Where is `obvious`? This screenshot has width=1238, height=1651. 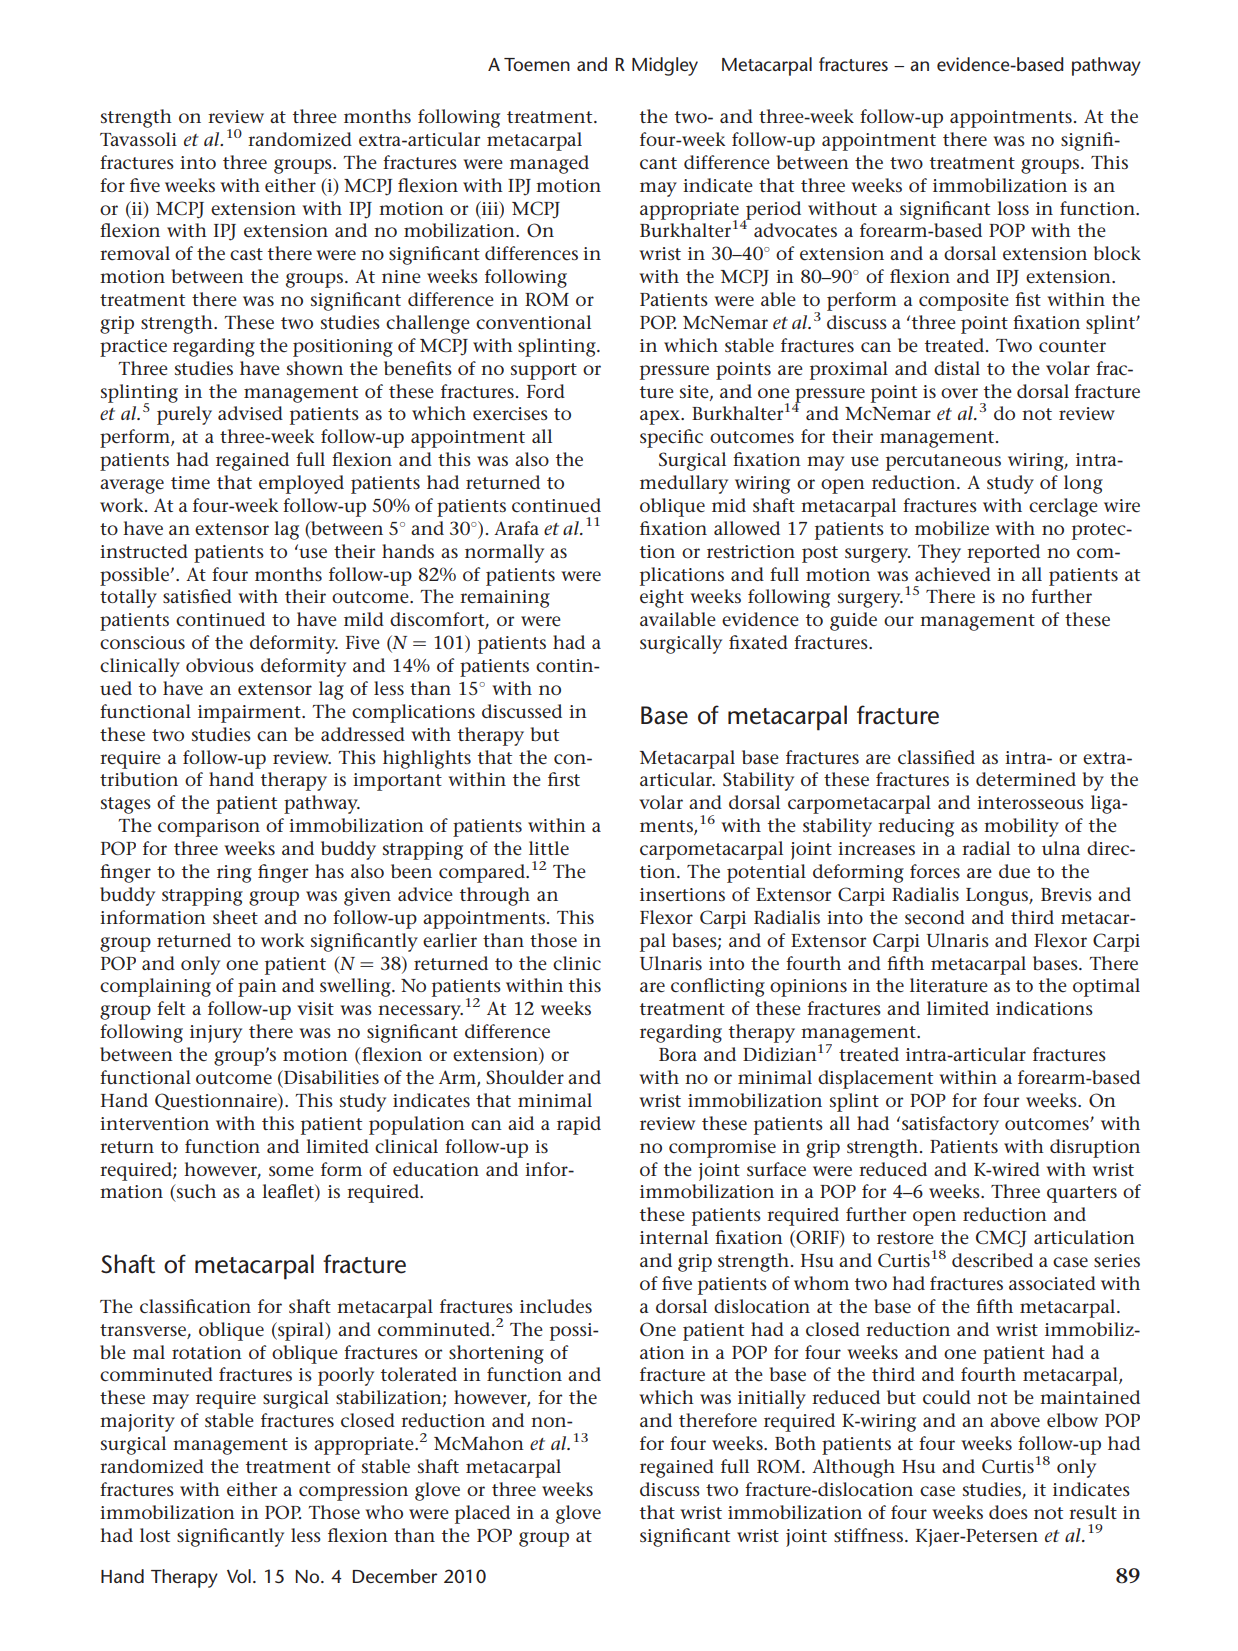
obvious is located at coordinates (220, 665).
